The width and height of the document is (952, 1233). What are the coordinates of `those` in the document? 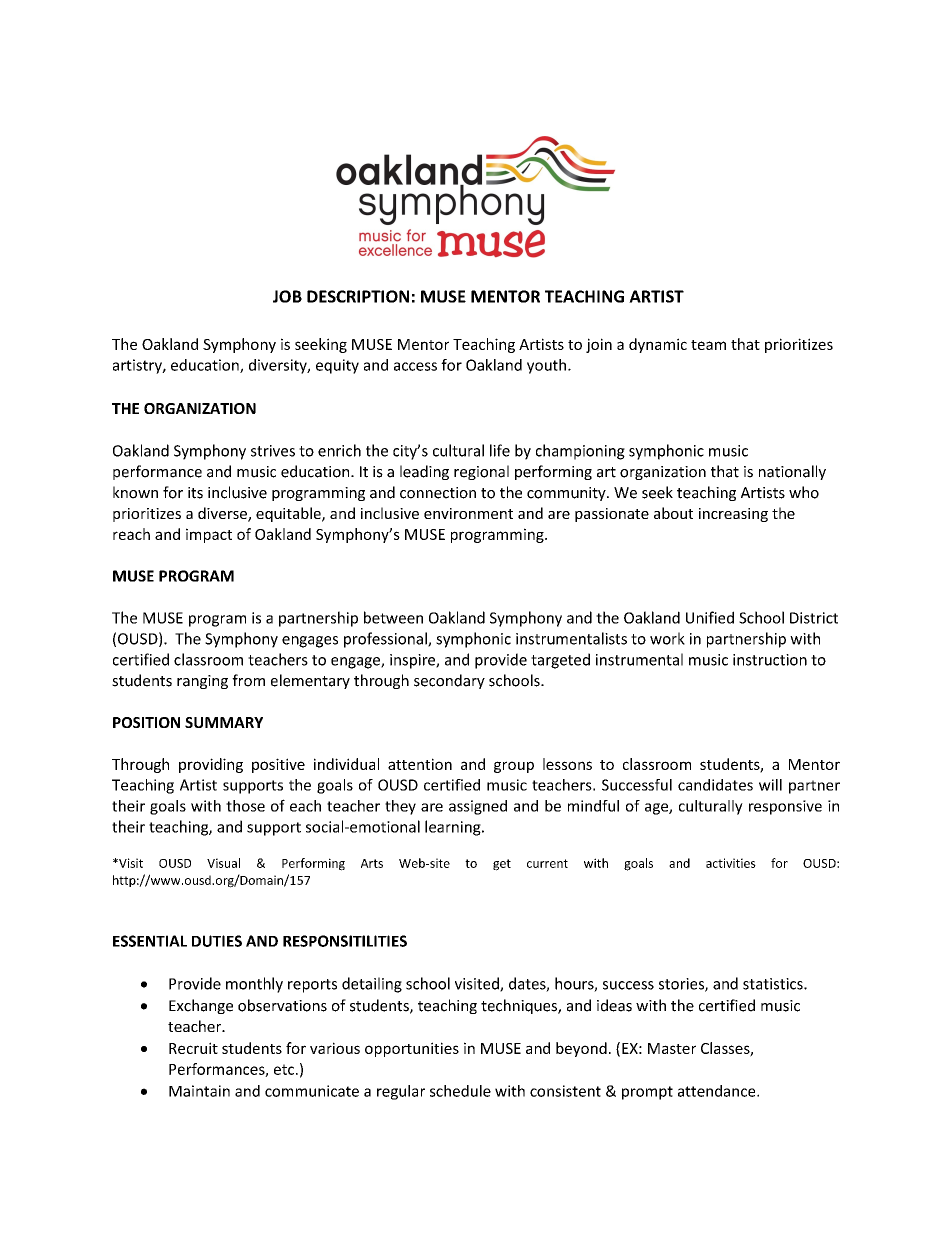 It's located at (245, 806).
